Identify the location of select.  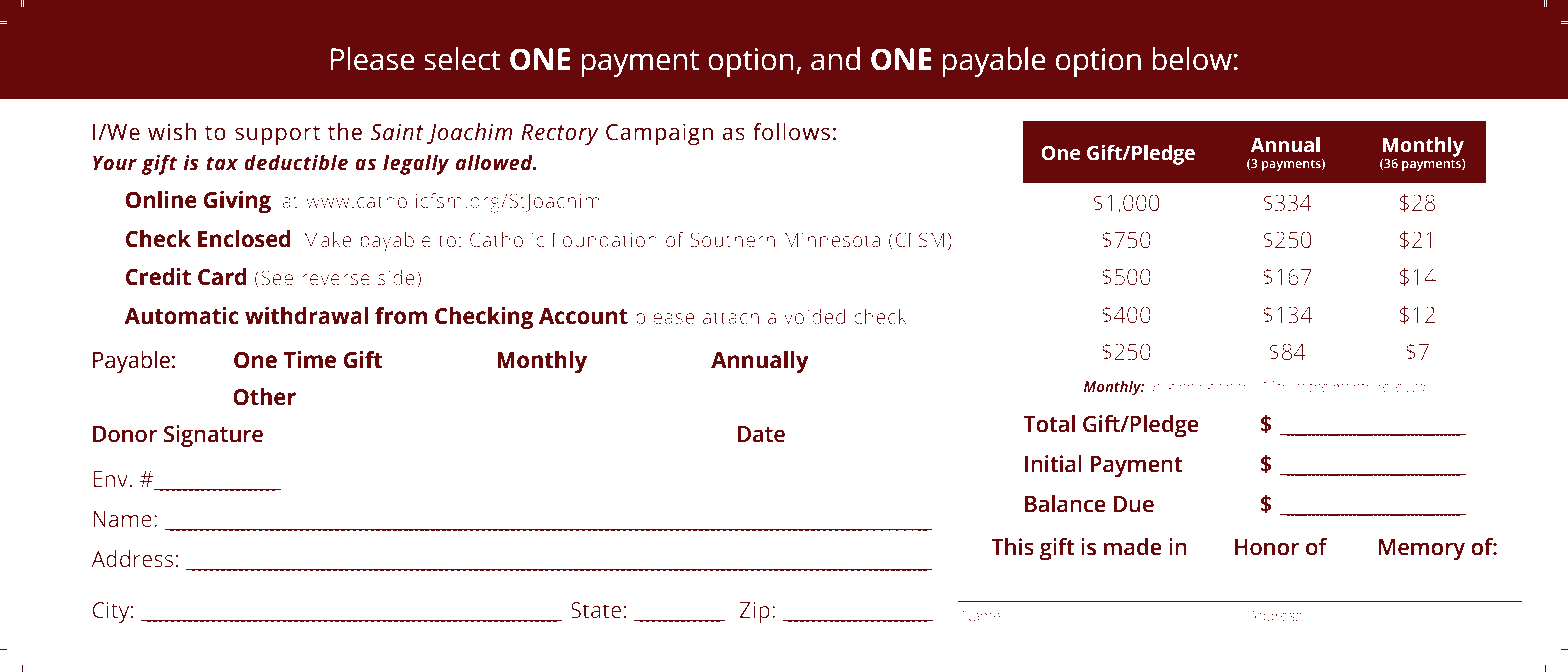
(462, 59).
